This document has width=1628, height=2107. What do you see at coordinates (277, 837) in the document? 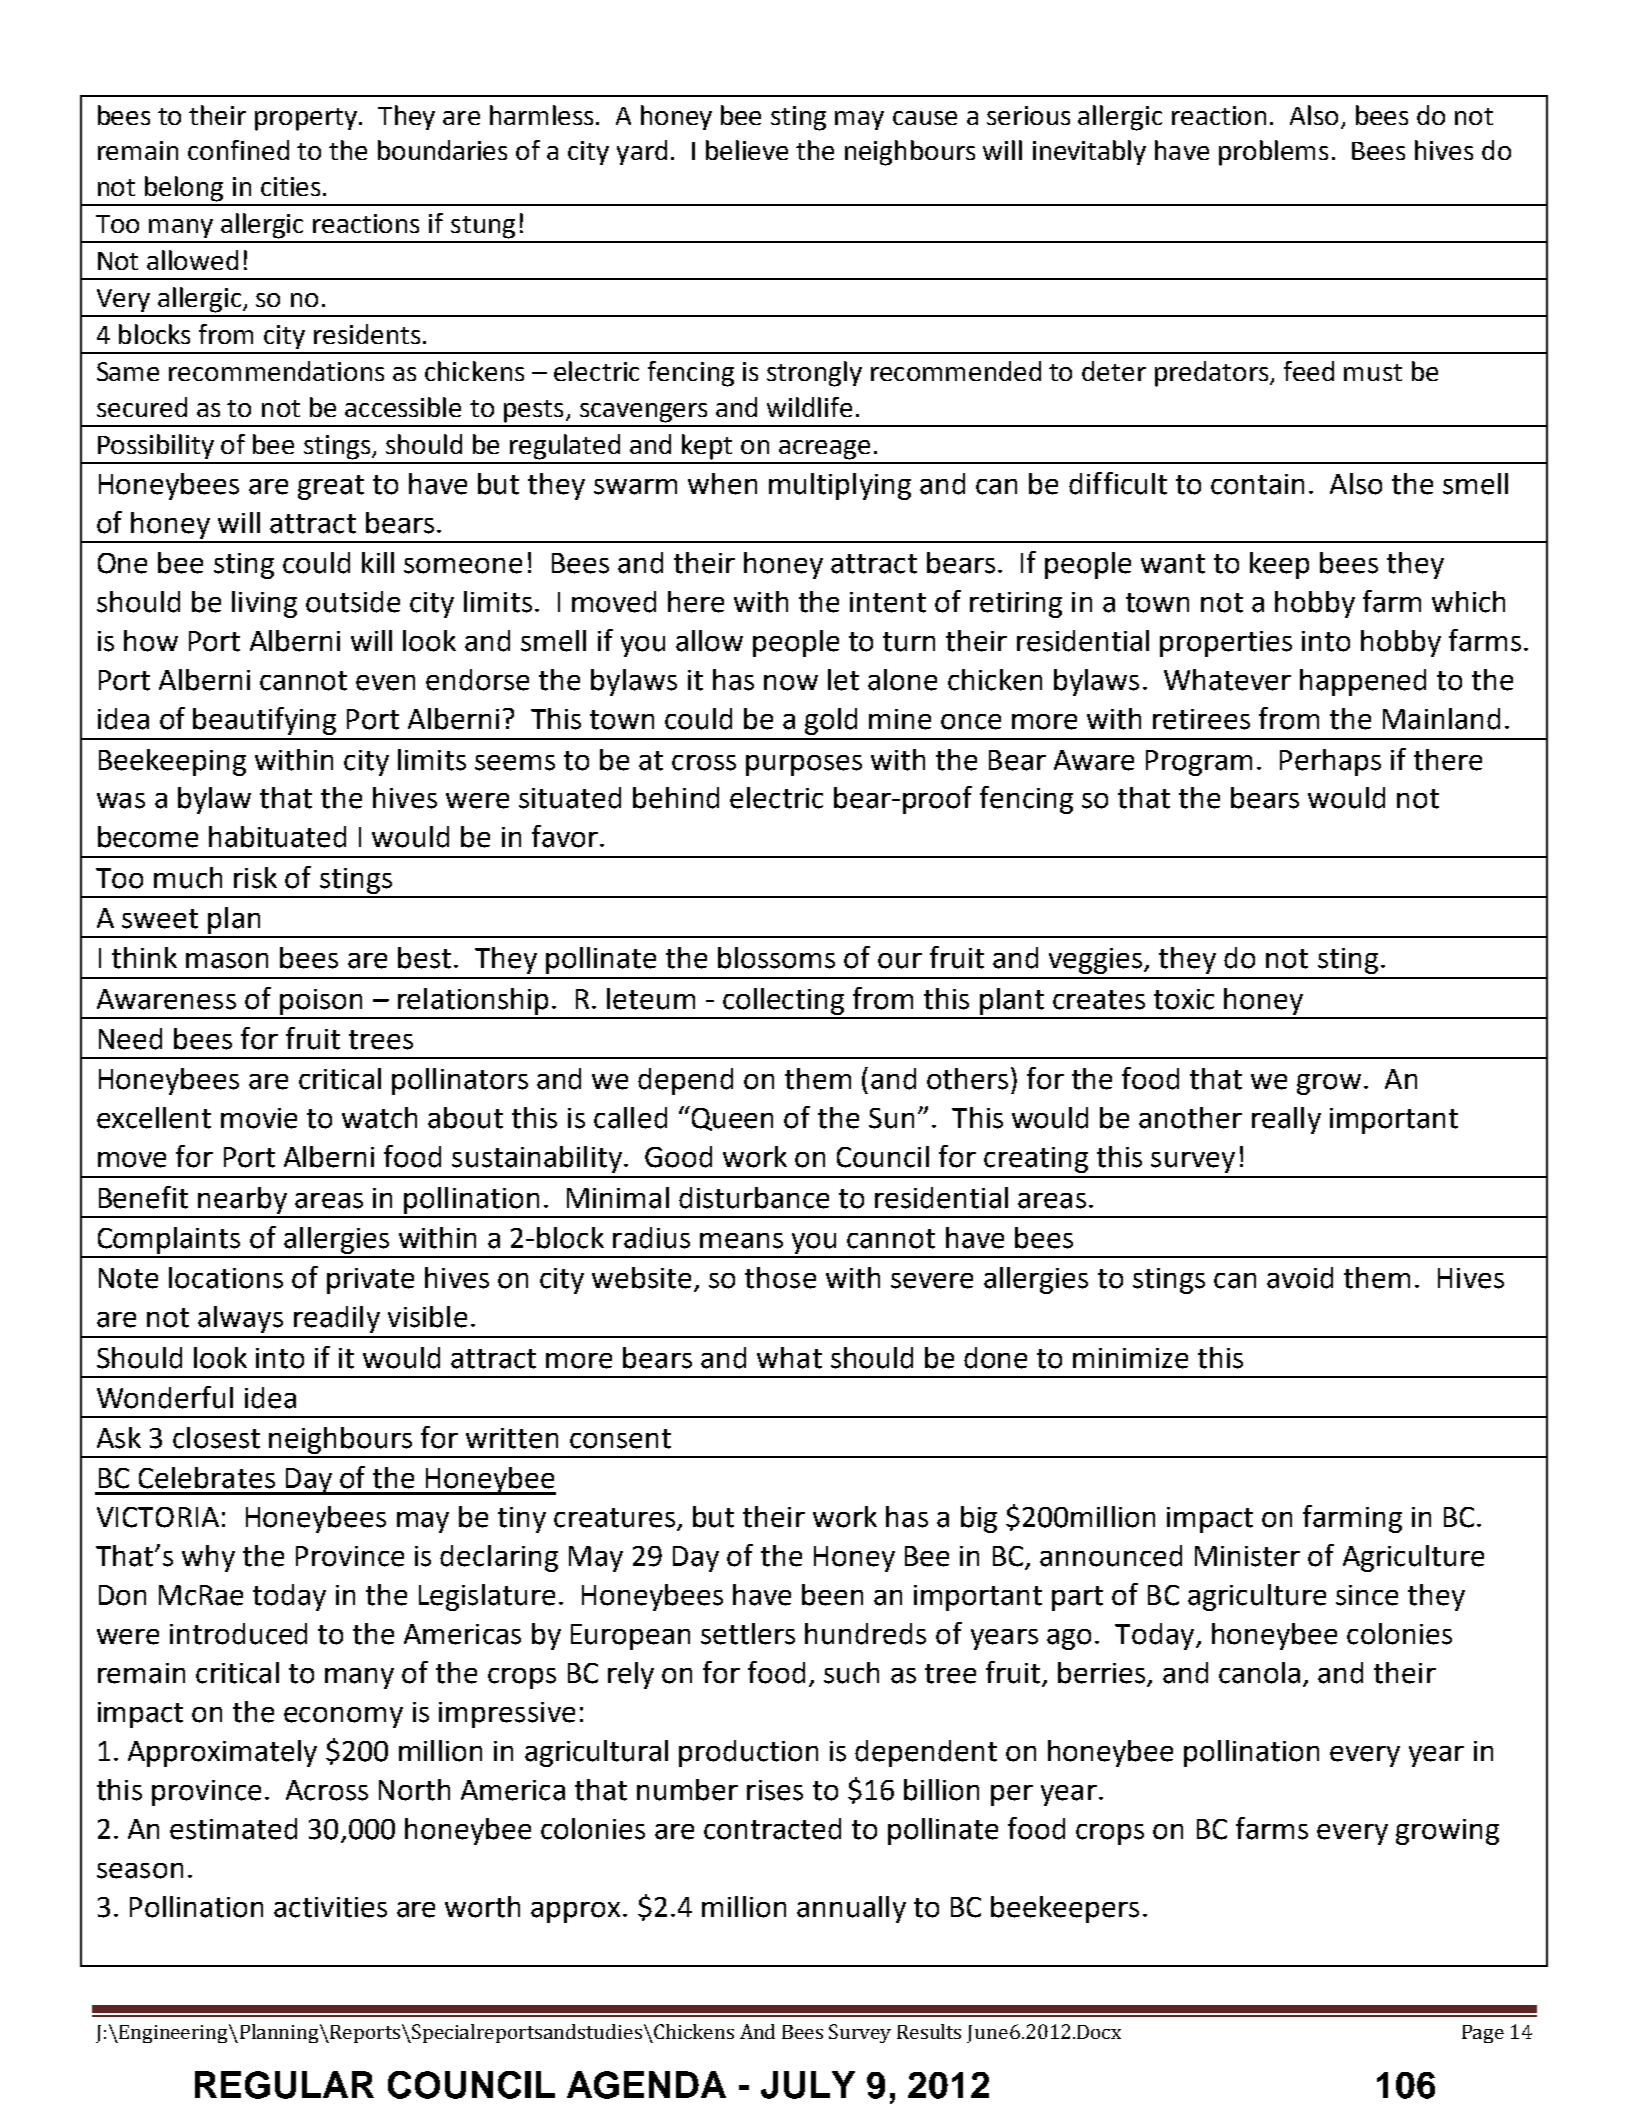
I see `habituated` at bounding box center [277, 837].
